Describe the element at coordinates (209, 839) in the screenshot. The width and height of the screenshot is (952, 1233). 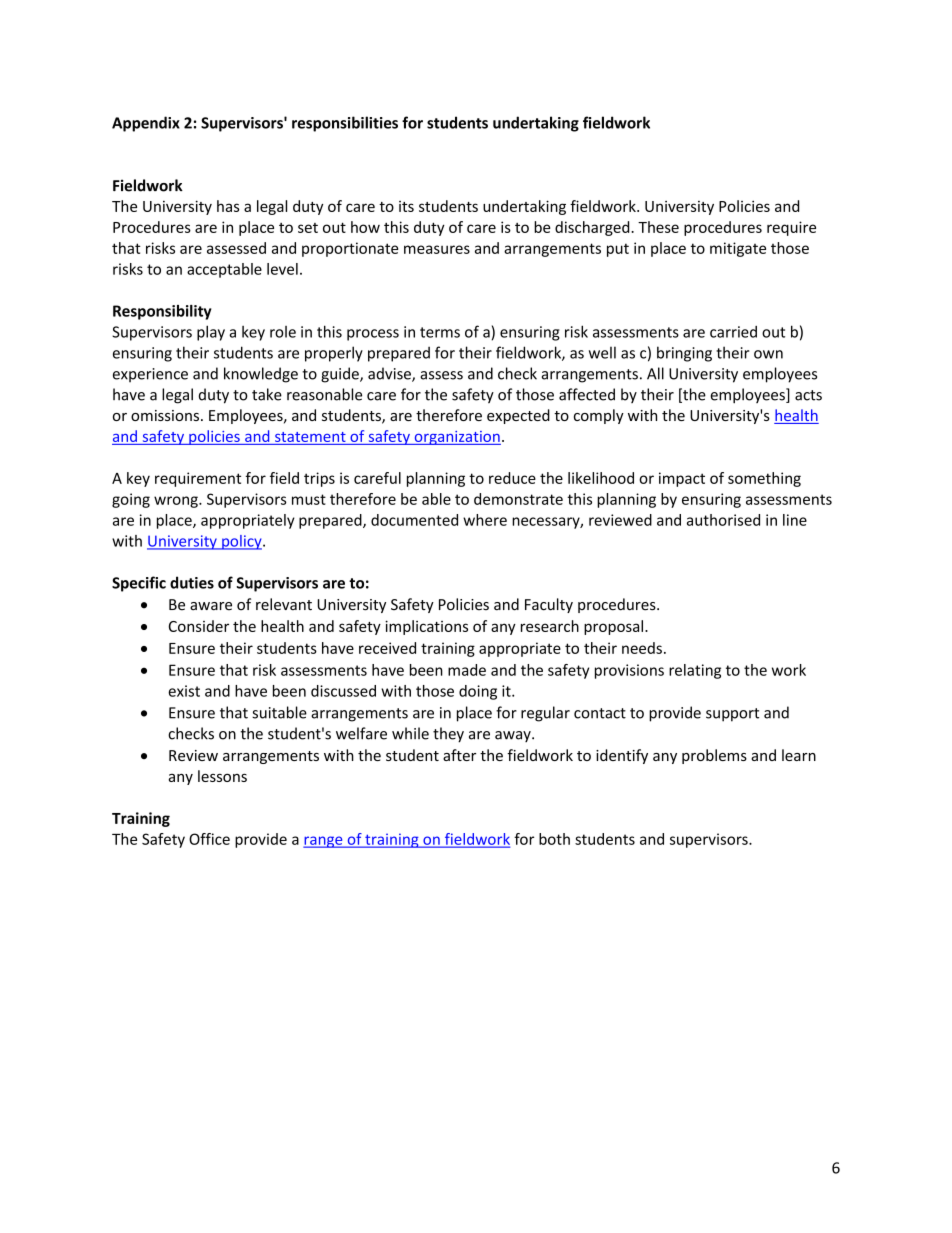
I see `Office` at that location.
